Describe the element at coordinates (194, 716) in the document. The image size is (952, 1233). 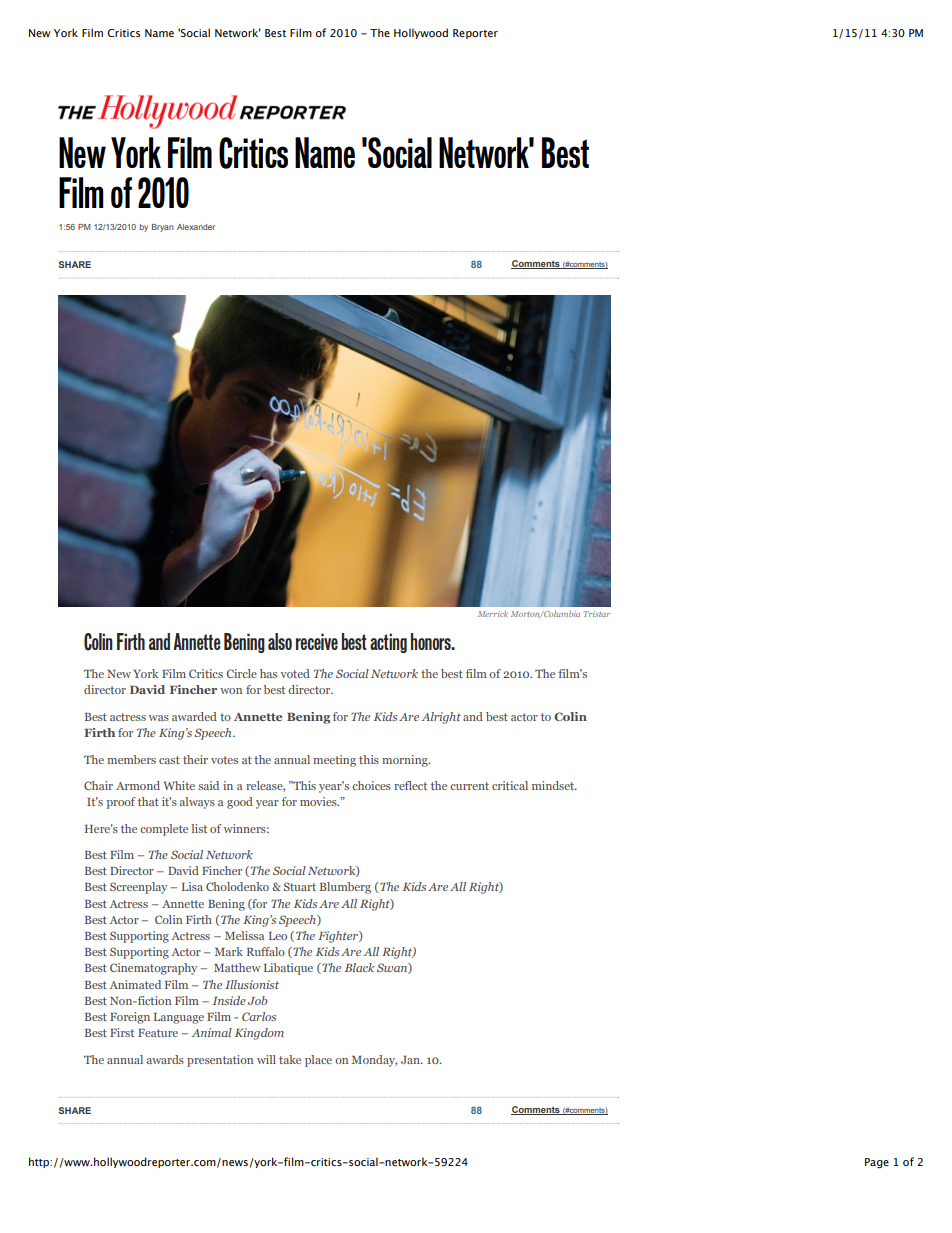
I see `awarded` at that location.
